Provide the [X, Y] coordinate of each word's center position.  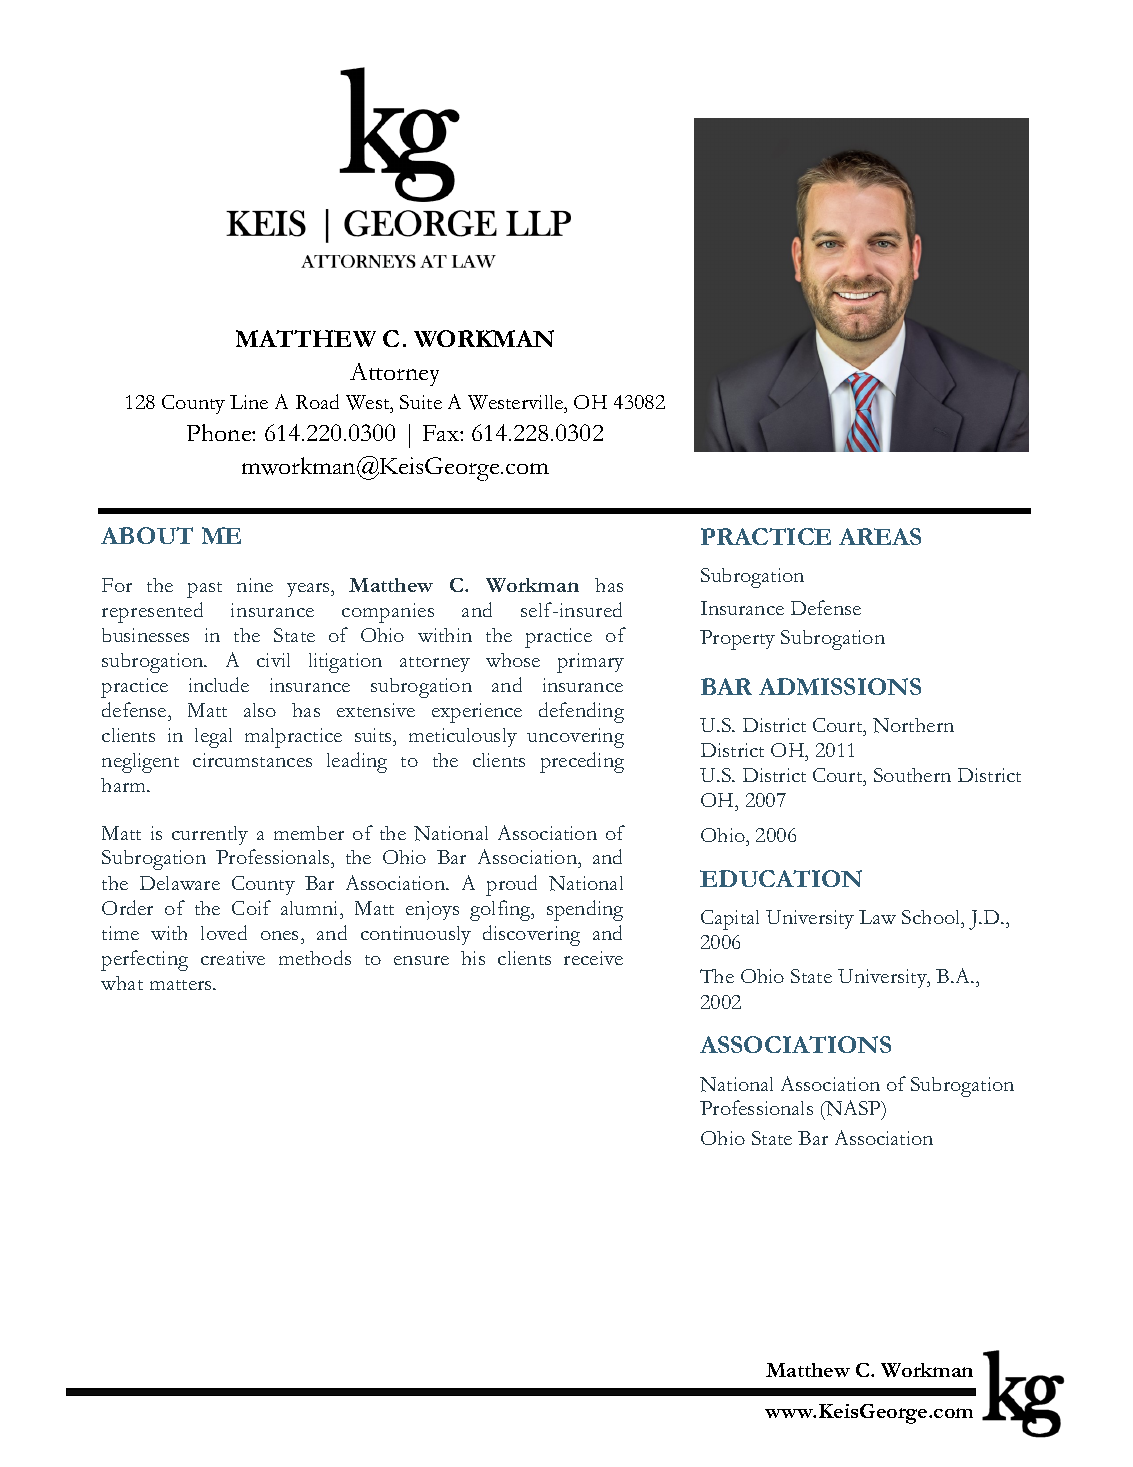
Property [737, 640]
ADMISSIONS [840, 686]
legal [213, 738]
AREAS [880, 536]
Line [249, 402]
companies [388, 613]
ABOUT [147, 535]
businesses [145, 635]
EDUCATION [781, 878]
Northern [913, 725]
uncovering [575, 738]
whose [513, 660]
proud [511, 885]
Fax [442, 433]
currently [210, 835]
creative [233, 958]
